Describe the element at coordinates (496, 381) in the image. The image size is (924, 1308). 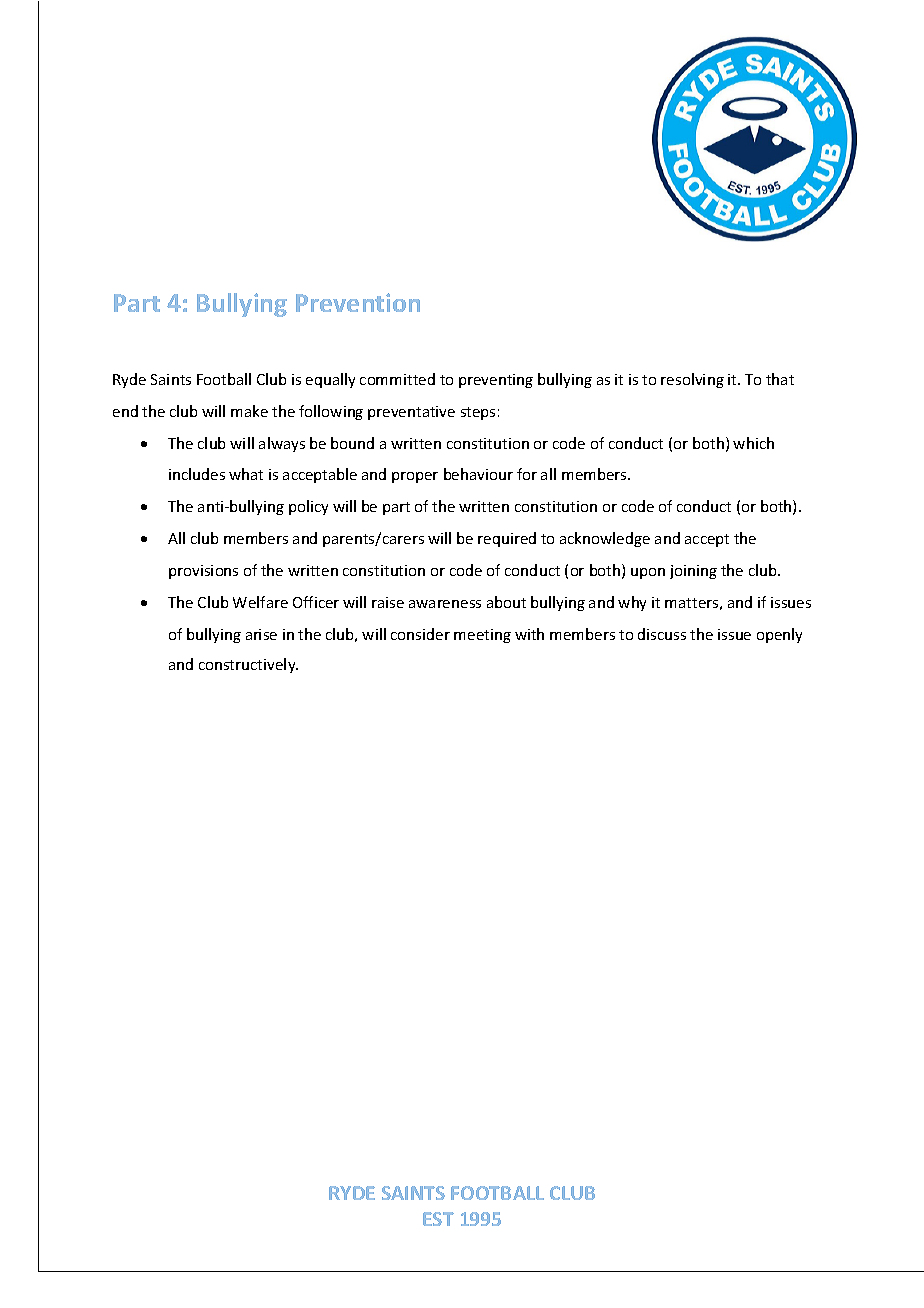
I see `preventing` at that location.
